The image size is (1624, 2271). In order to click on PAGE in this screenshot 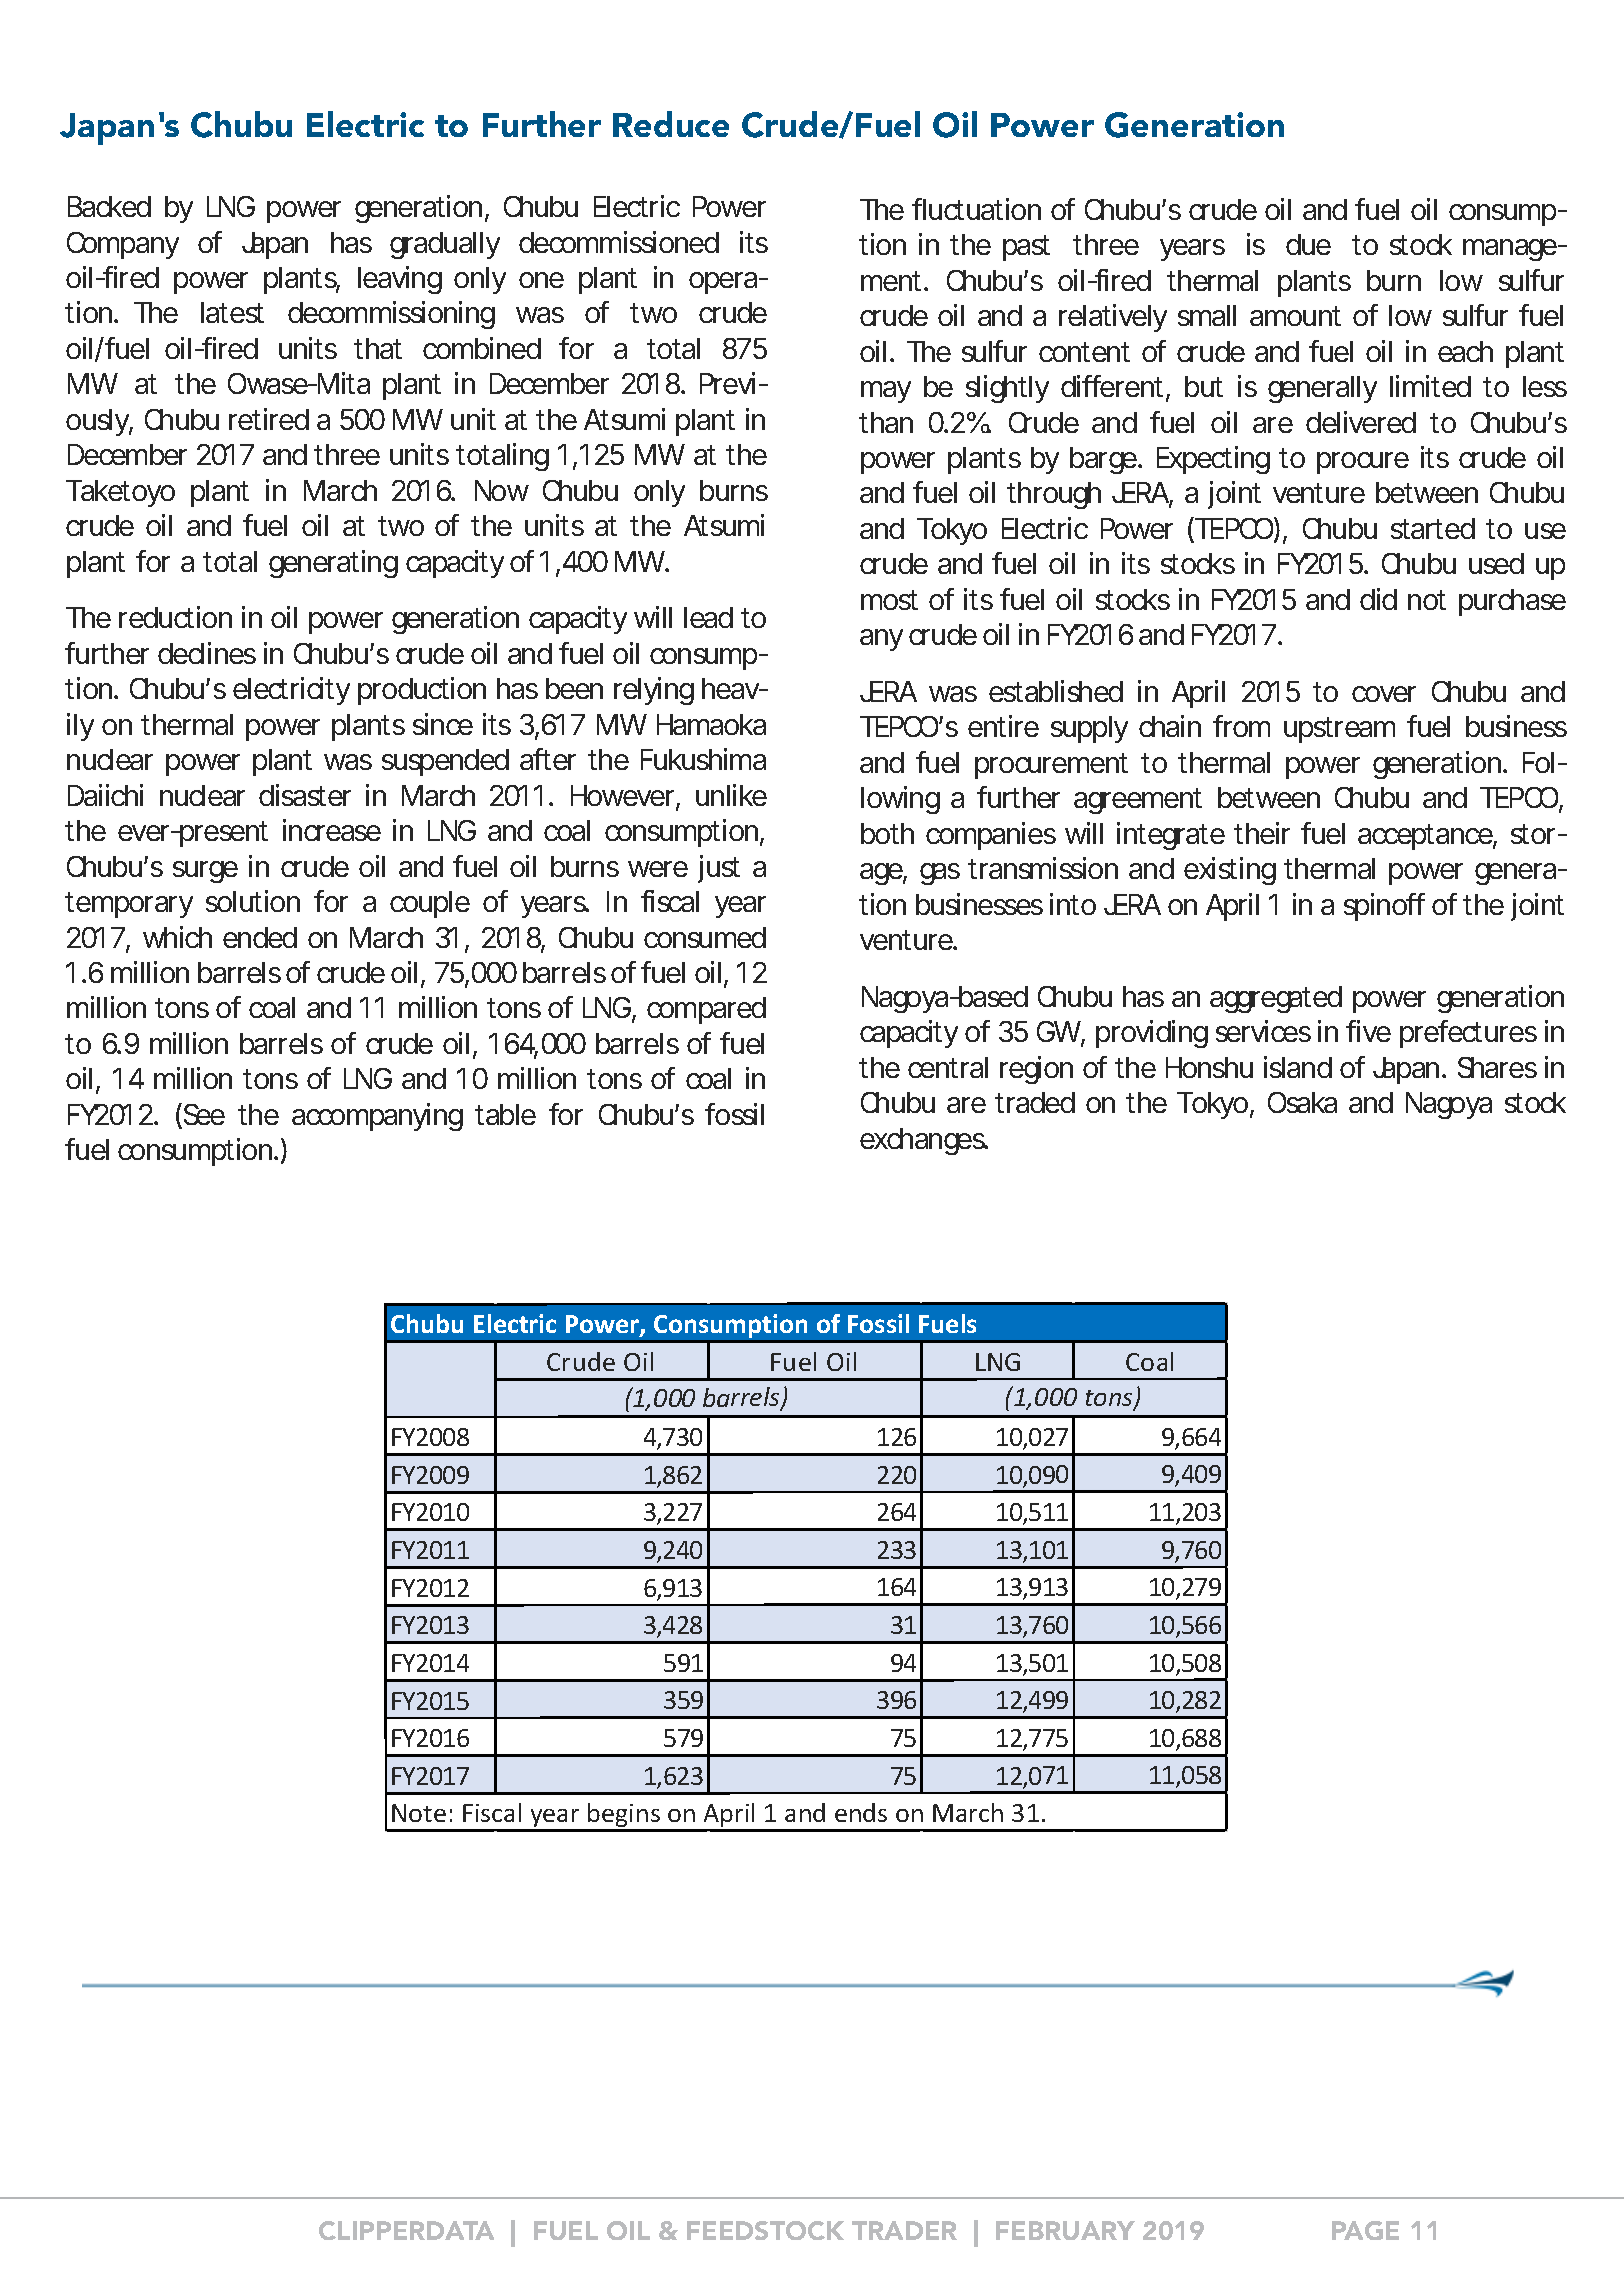, I will do `click(1365, 2230)`.
